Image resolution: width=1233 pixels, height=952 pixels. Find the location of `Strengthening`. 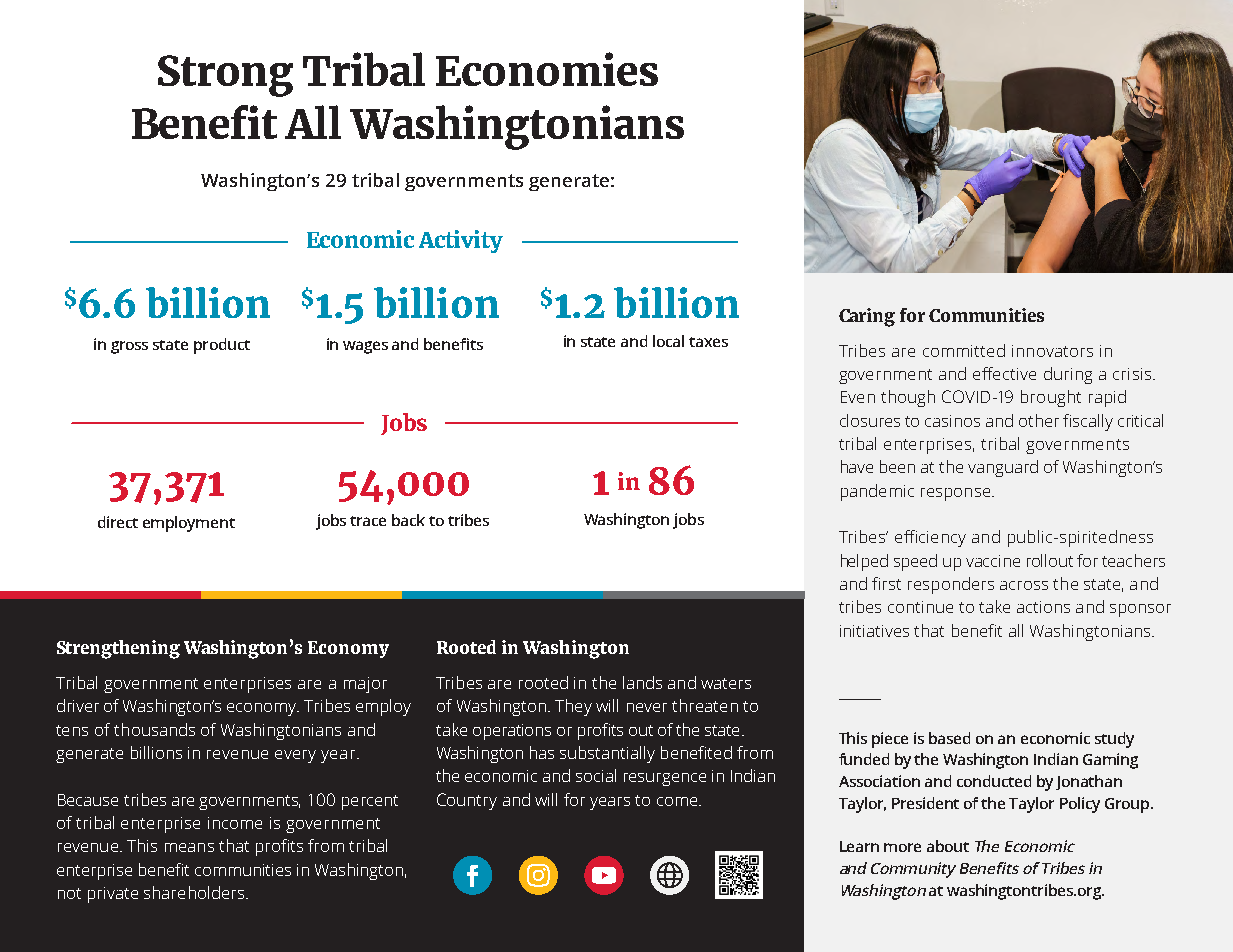

Strengthening is located at coordinates (118, 649).
